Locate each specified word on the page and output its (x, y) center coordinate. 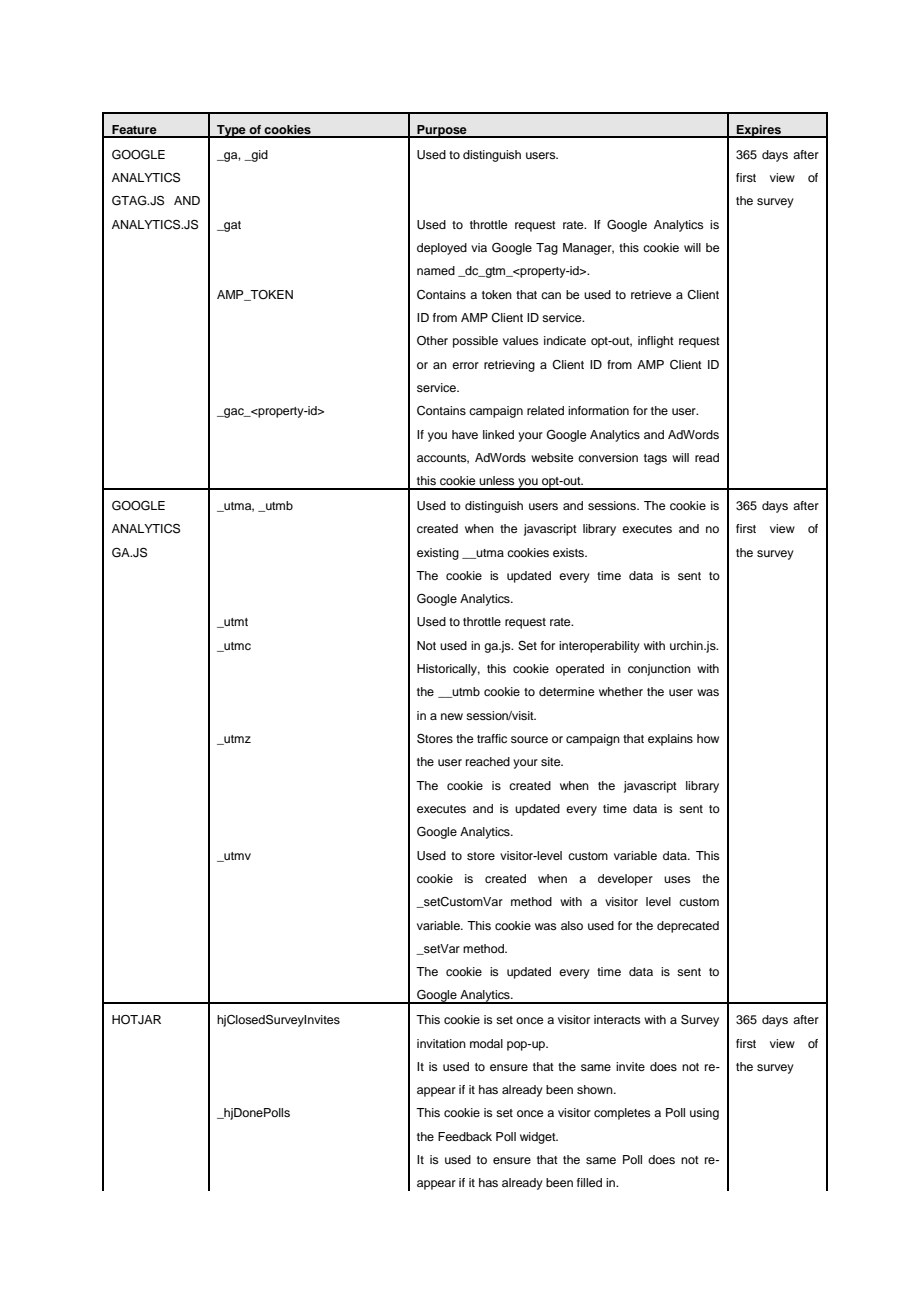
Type (231, 131)
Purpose (442, 131)
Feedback (465, 1136)
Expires (759, 131)
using (704, 1114)
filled (589, 1182)
